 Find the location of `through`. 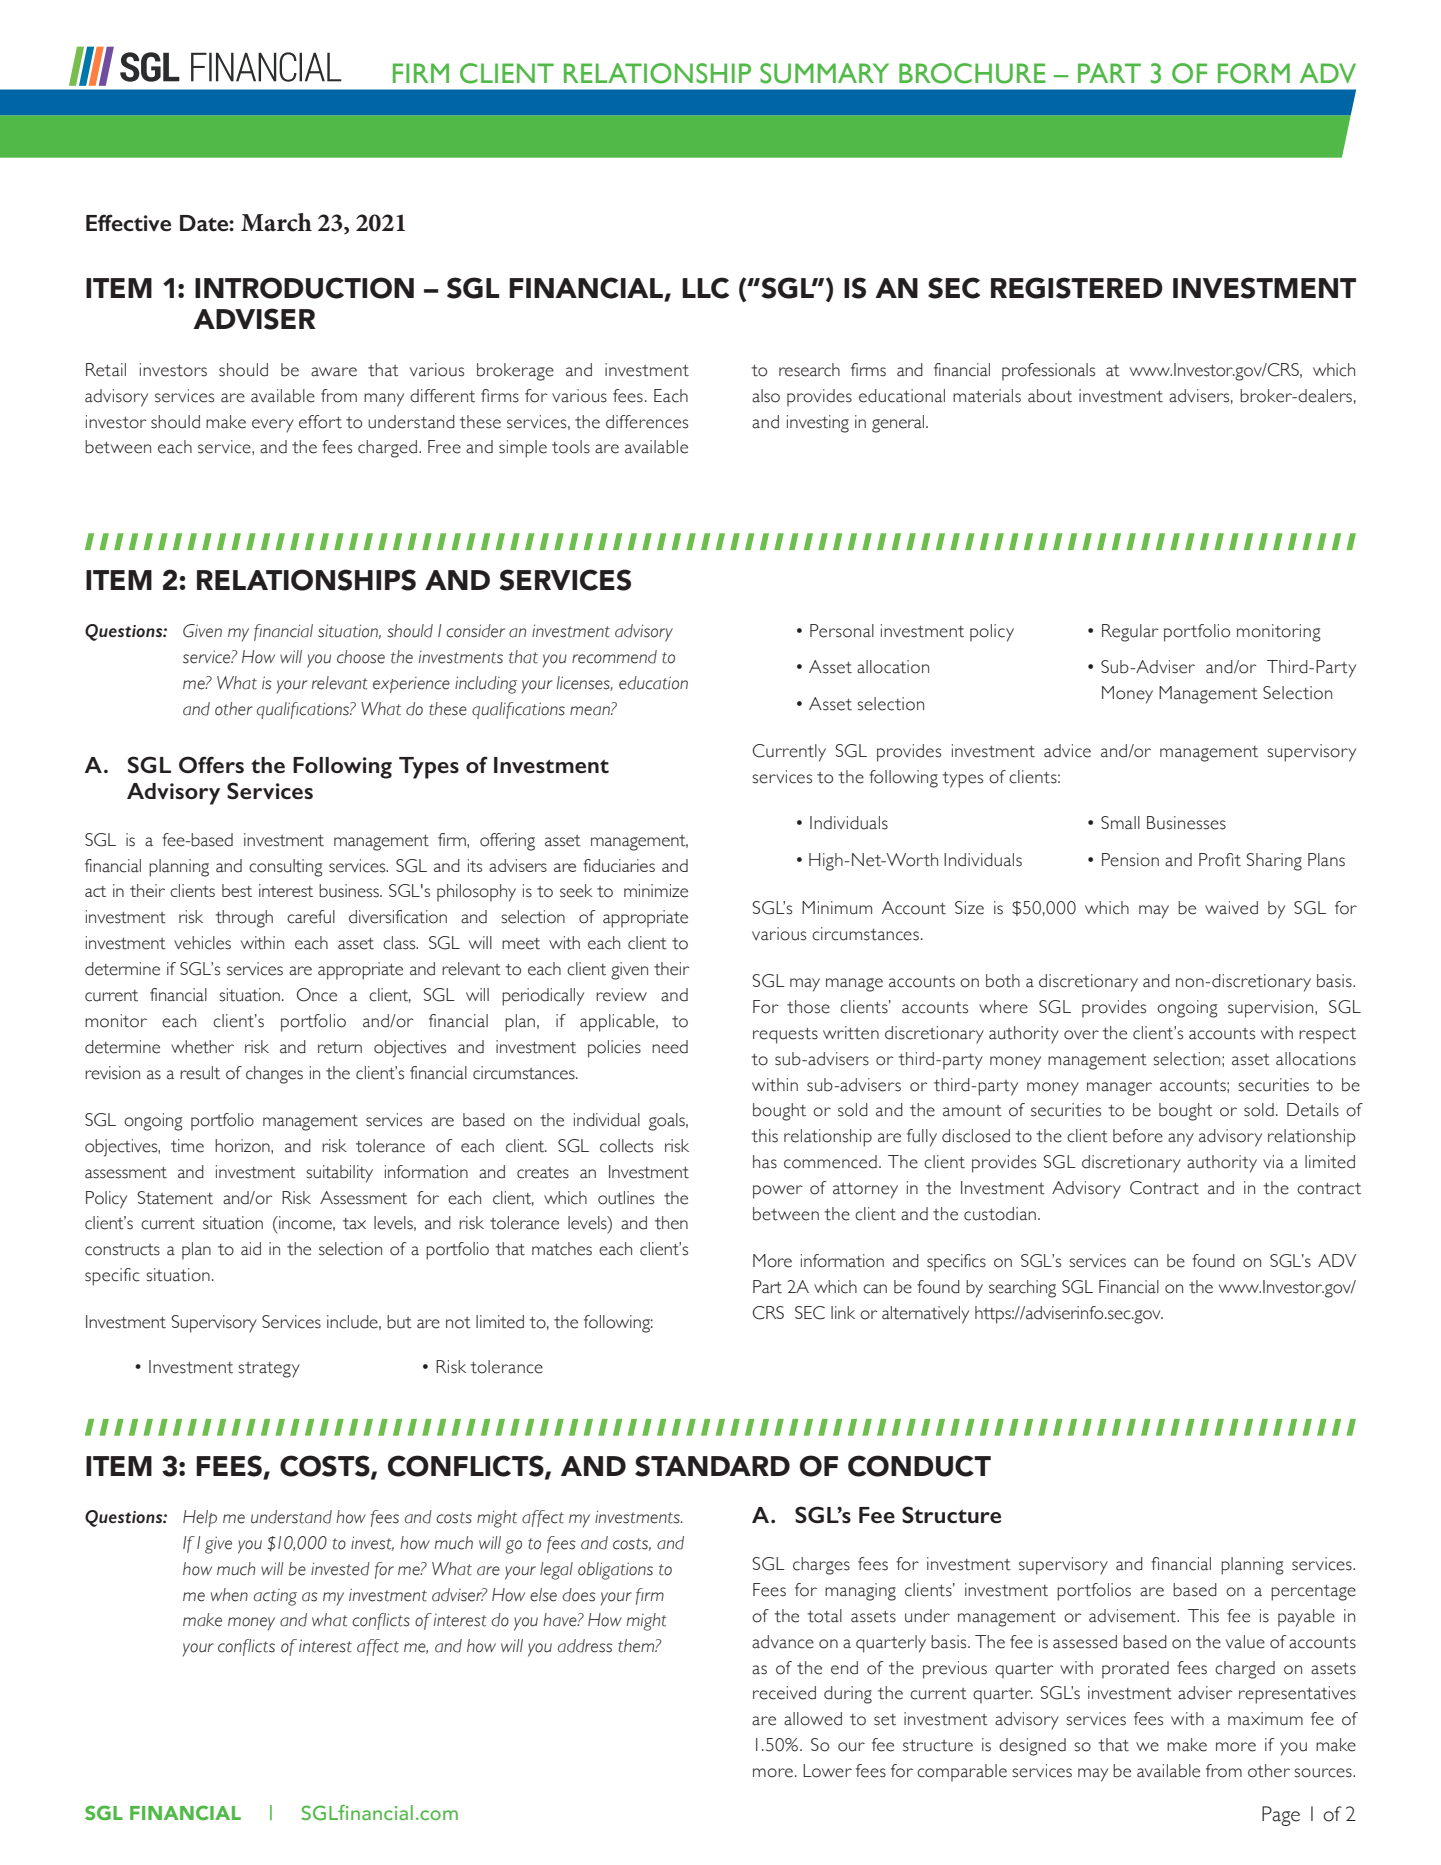

through is located at coordinates (244, 919).
